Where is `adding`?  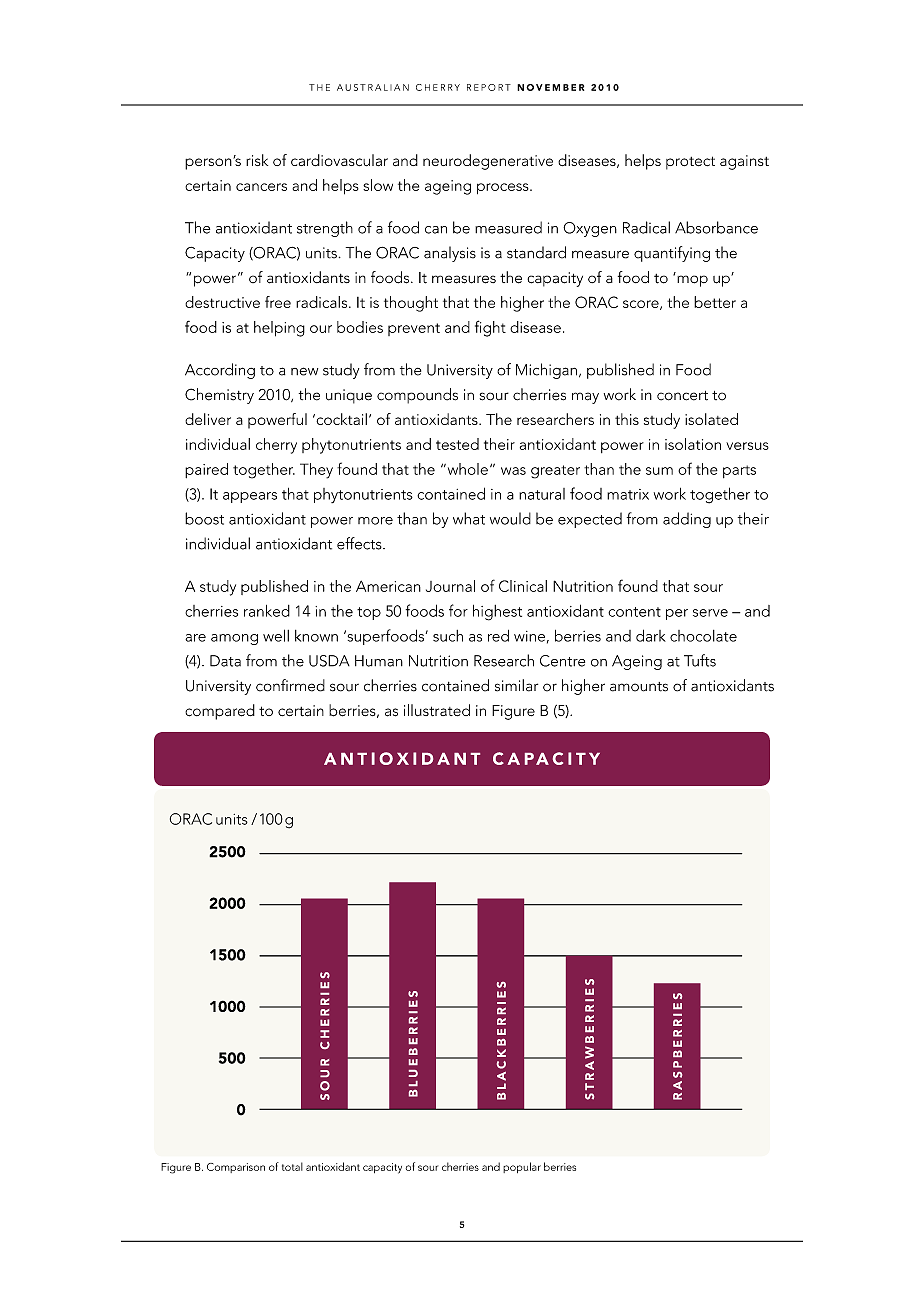 adding is located at coordinates (687, 520).
